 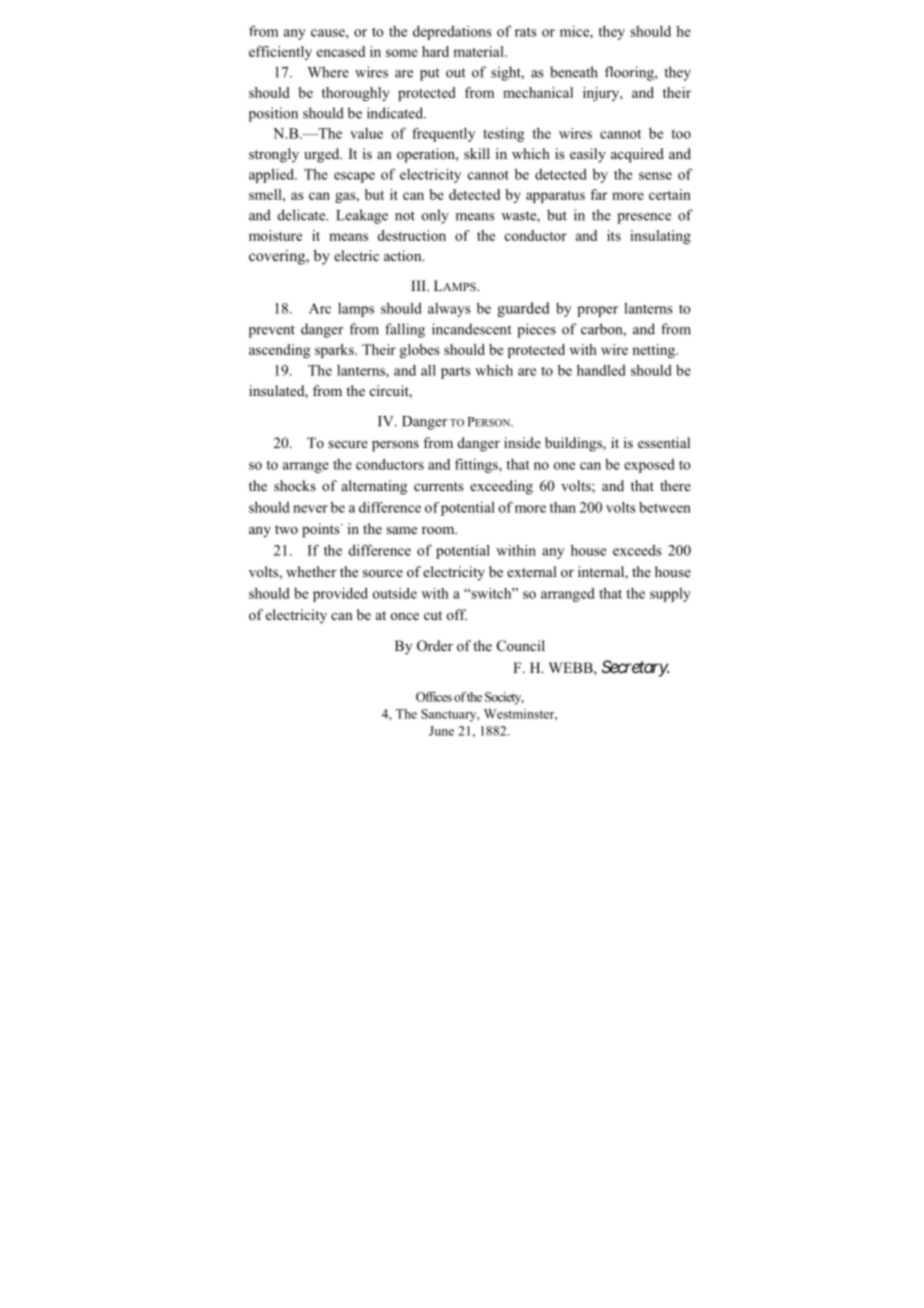 What do you see at coordinates (601, 370) in the image?
I see `handled` at bounding box center [601, 370].
